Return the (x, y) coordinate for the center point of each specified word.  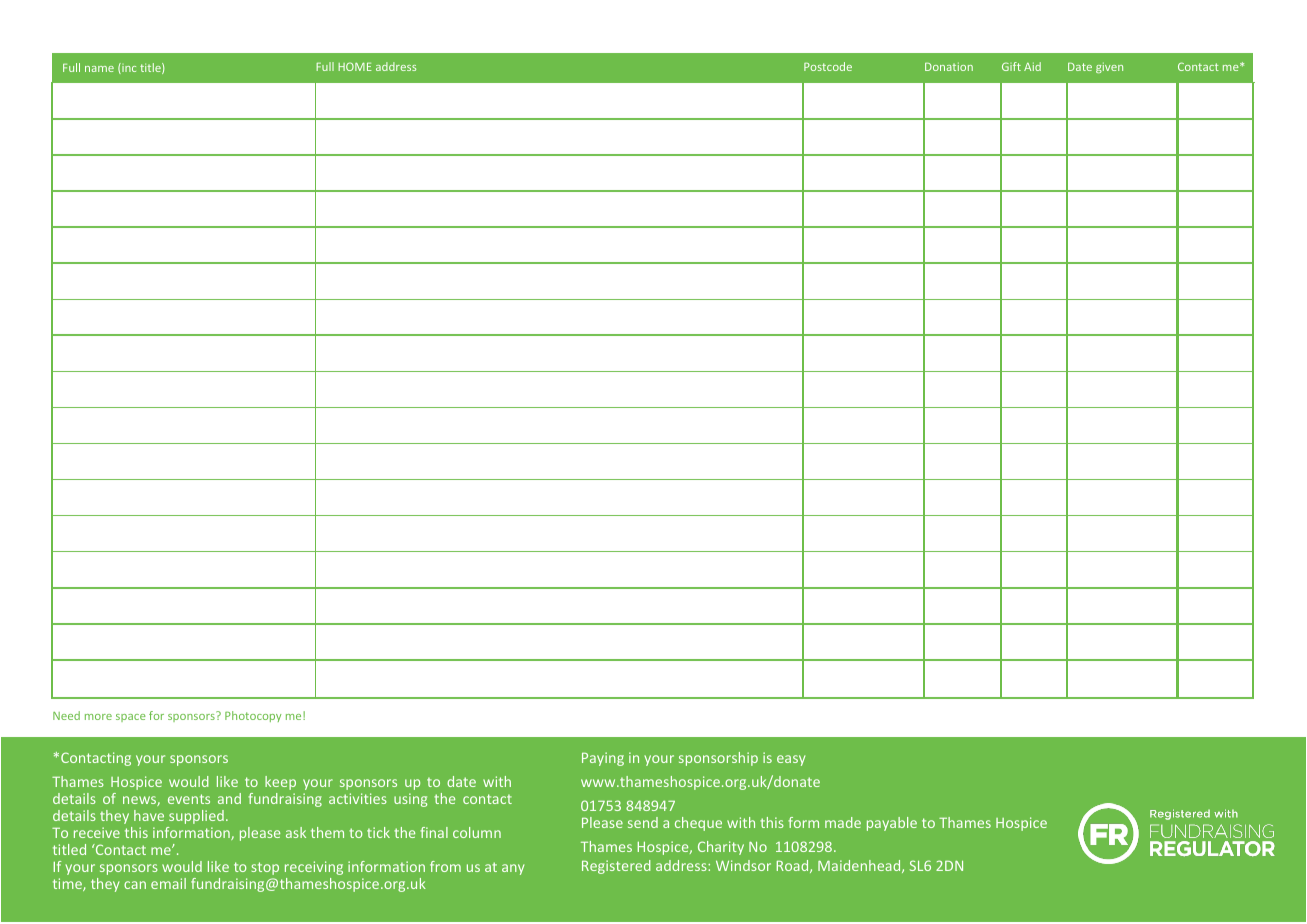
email (168, 883)
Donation (949, 66)
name (99, 69)
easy (791, 760)
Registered (616, 867)
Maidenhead (860, 866)
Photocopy (253, 716)
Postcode (828, 66)
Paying (603, 759)
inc (128, 68)
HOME (355, 66)
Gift (1011, 66)
